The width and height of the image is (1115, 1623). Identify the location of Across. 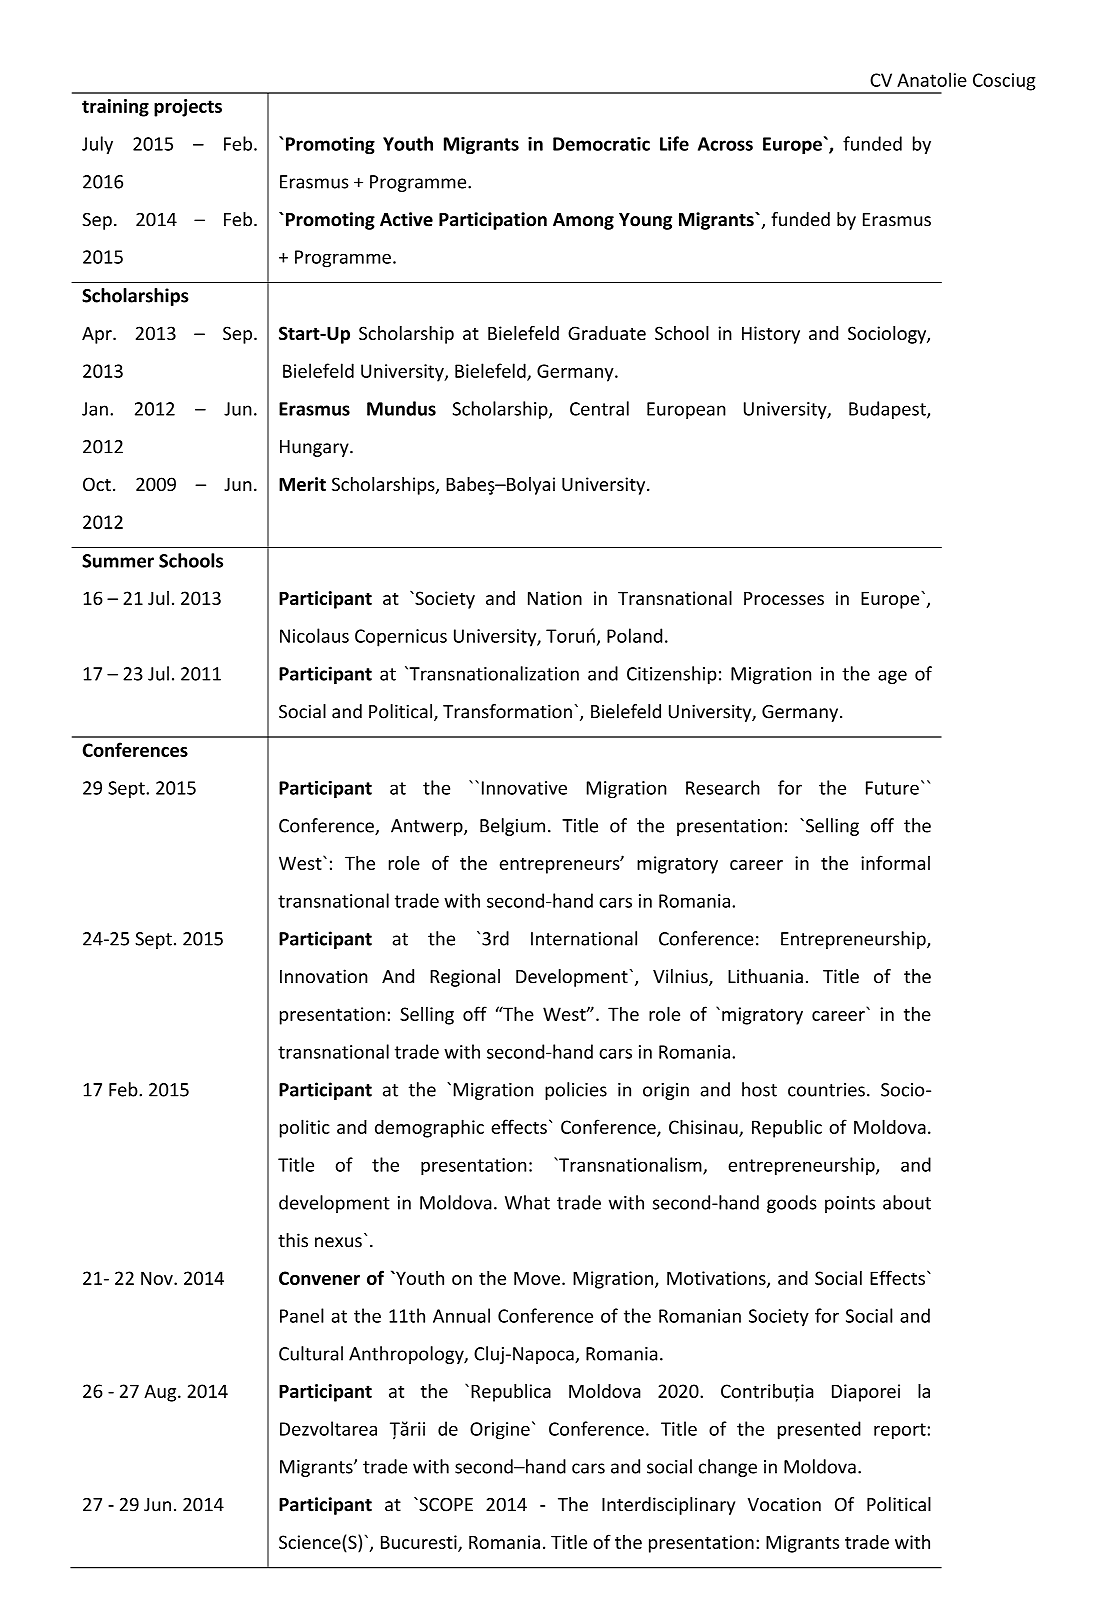
(725, 144).
